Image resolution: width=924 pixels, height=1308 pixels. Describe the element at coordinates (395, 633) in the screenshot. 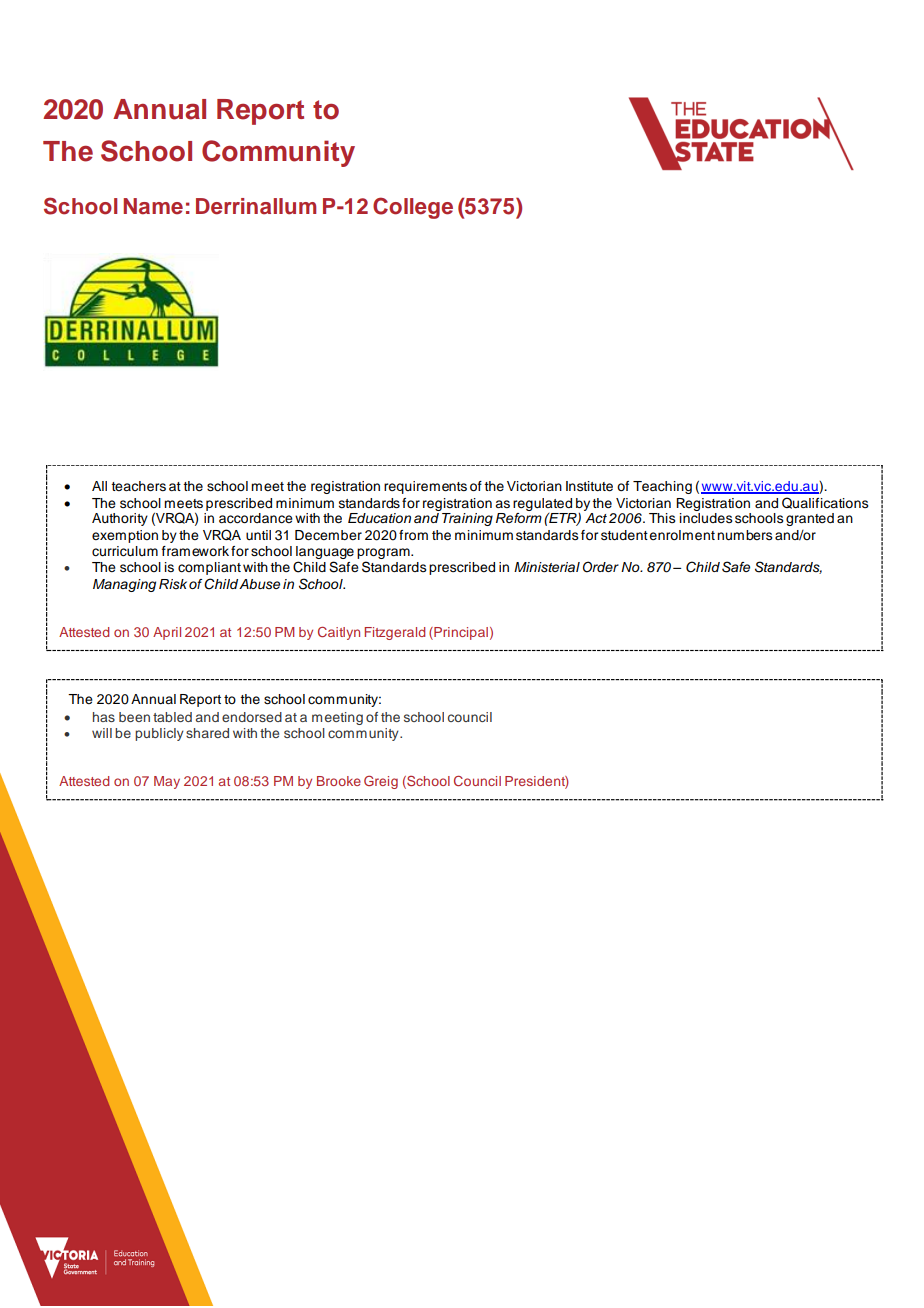

I see `Fitzgerald` at that location.
